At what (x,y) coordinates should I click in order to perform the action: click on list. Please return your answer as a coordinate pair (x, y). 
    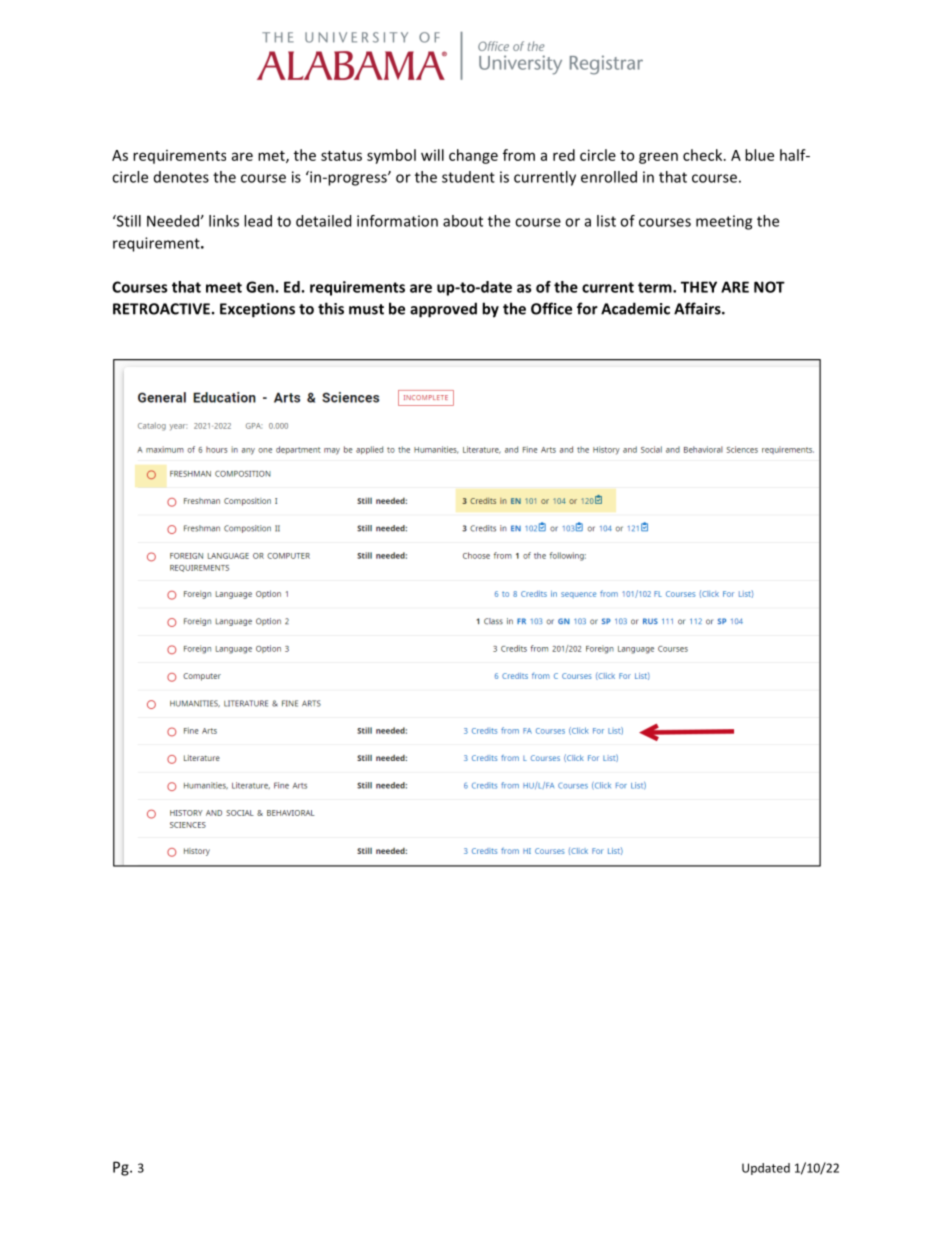
    Looking at the image, I should click on (606, 221).
